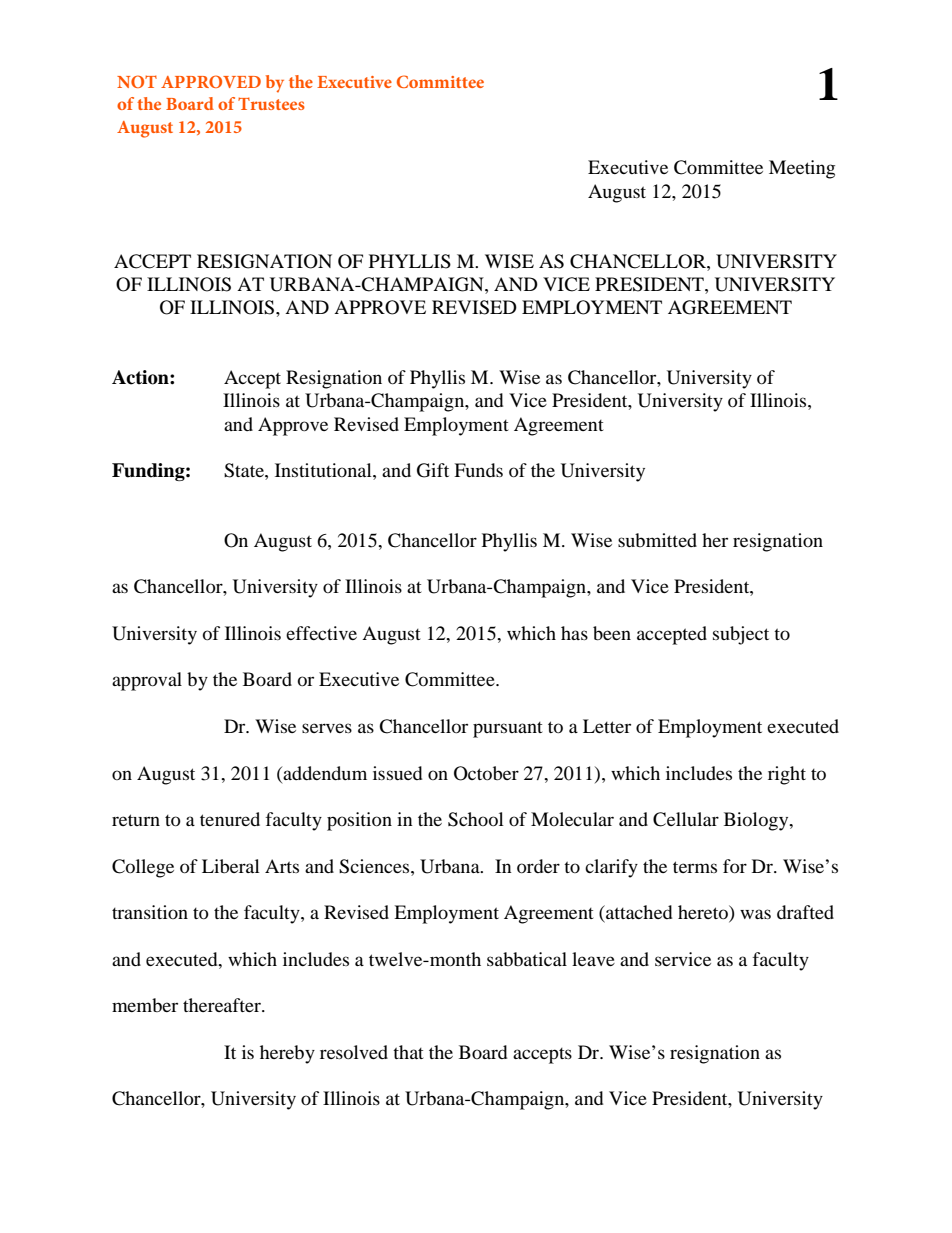 This screenshot has width=952, height=1233. Describe the element at coordinates (757, 821) in the screenshot. I see `Biology` at that location.
